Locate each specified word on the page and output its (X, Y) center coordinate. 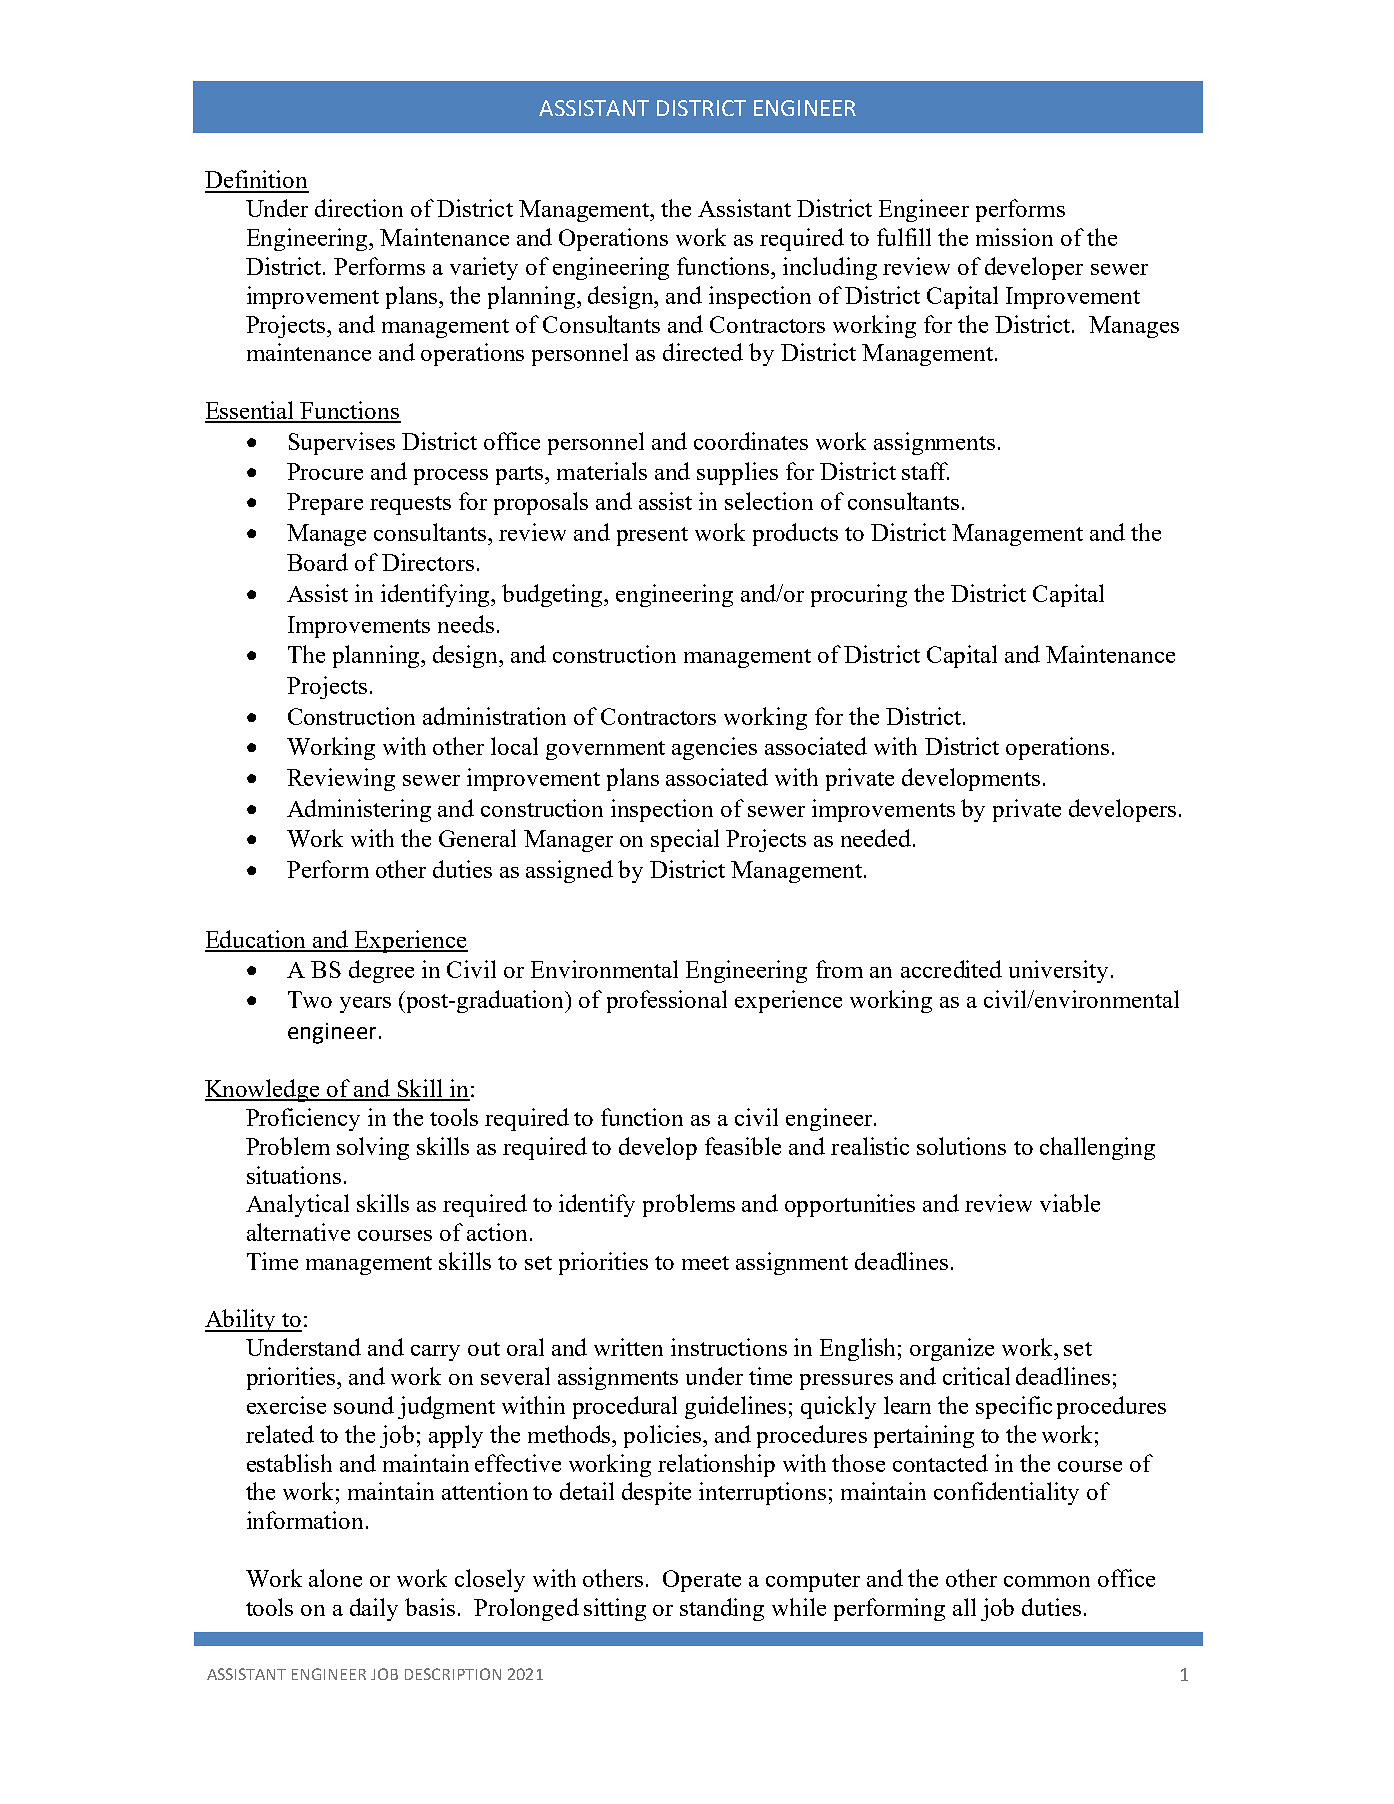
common (1047, 1581)
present (652, 536)
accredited (951, 969)
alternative (298, 1232)
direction (359, 208)
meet (705, 1263)
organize (952, 1349)
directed (703, 352)
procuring (859, 595)
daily (374, 1609)
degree (381, 971)
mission (1014, 237)
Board (317, 562)
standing (722, 1609)
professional (667, 1001)
